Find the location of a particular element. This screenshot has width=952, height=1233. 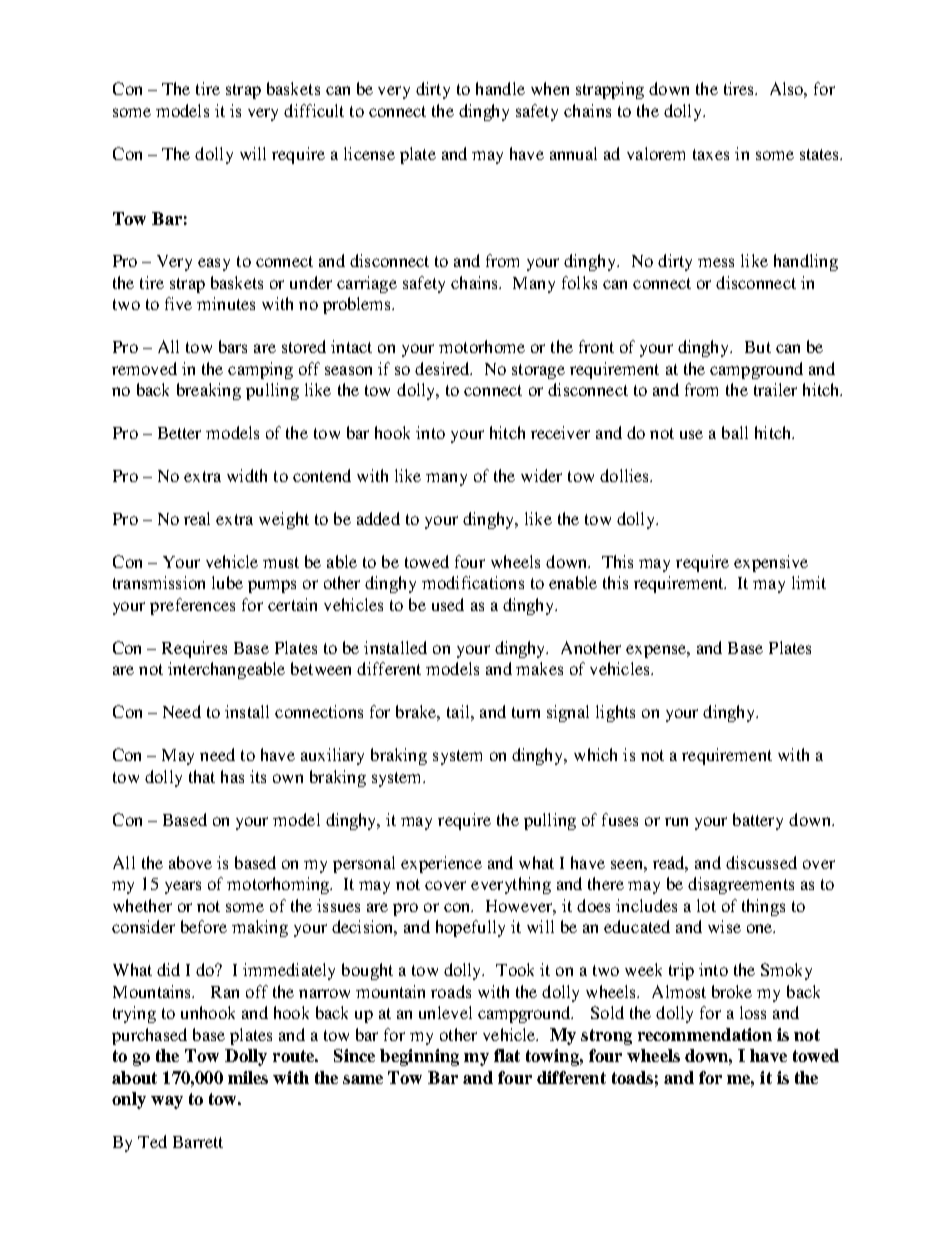

that is located at coordinates (202, 776).
